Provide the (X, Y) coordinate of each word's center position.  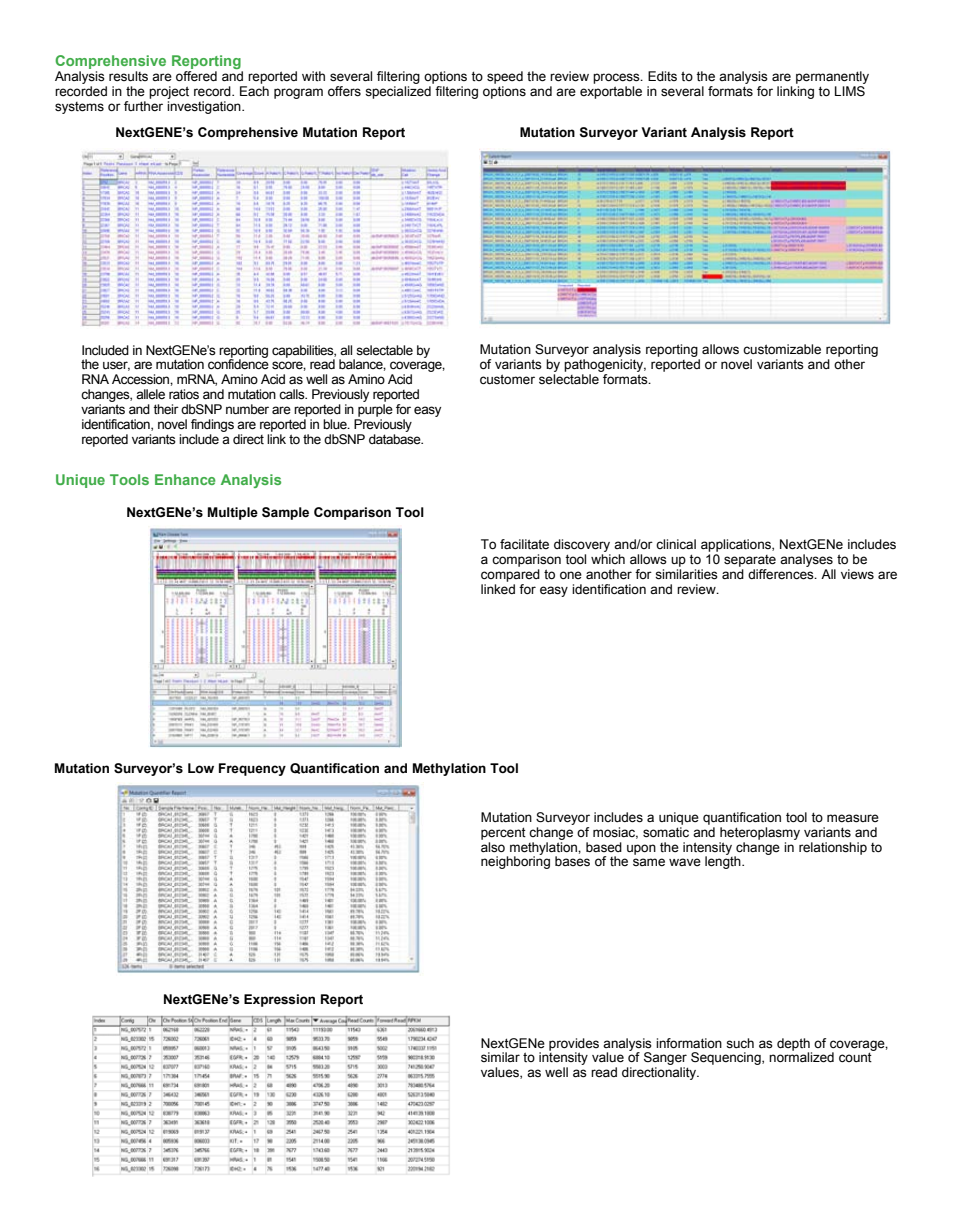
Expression (279, 1000)
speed (505, 77)
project (169, 92)
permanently (832, 77)
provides (574, 1045)
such (740, 1043)
